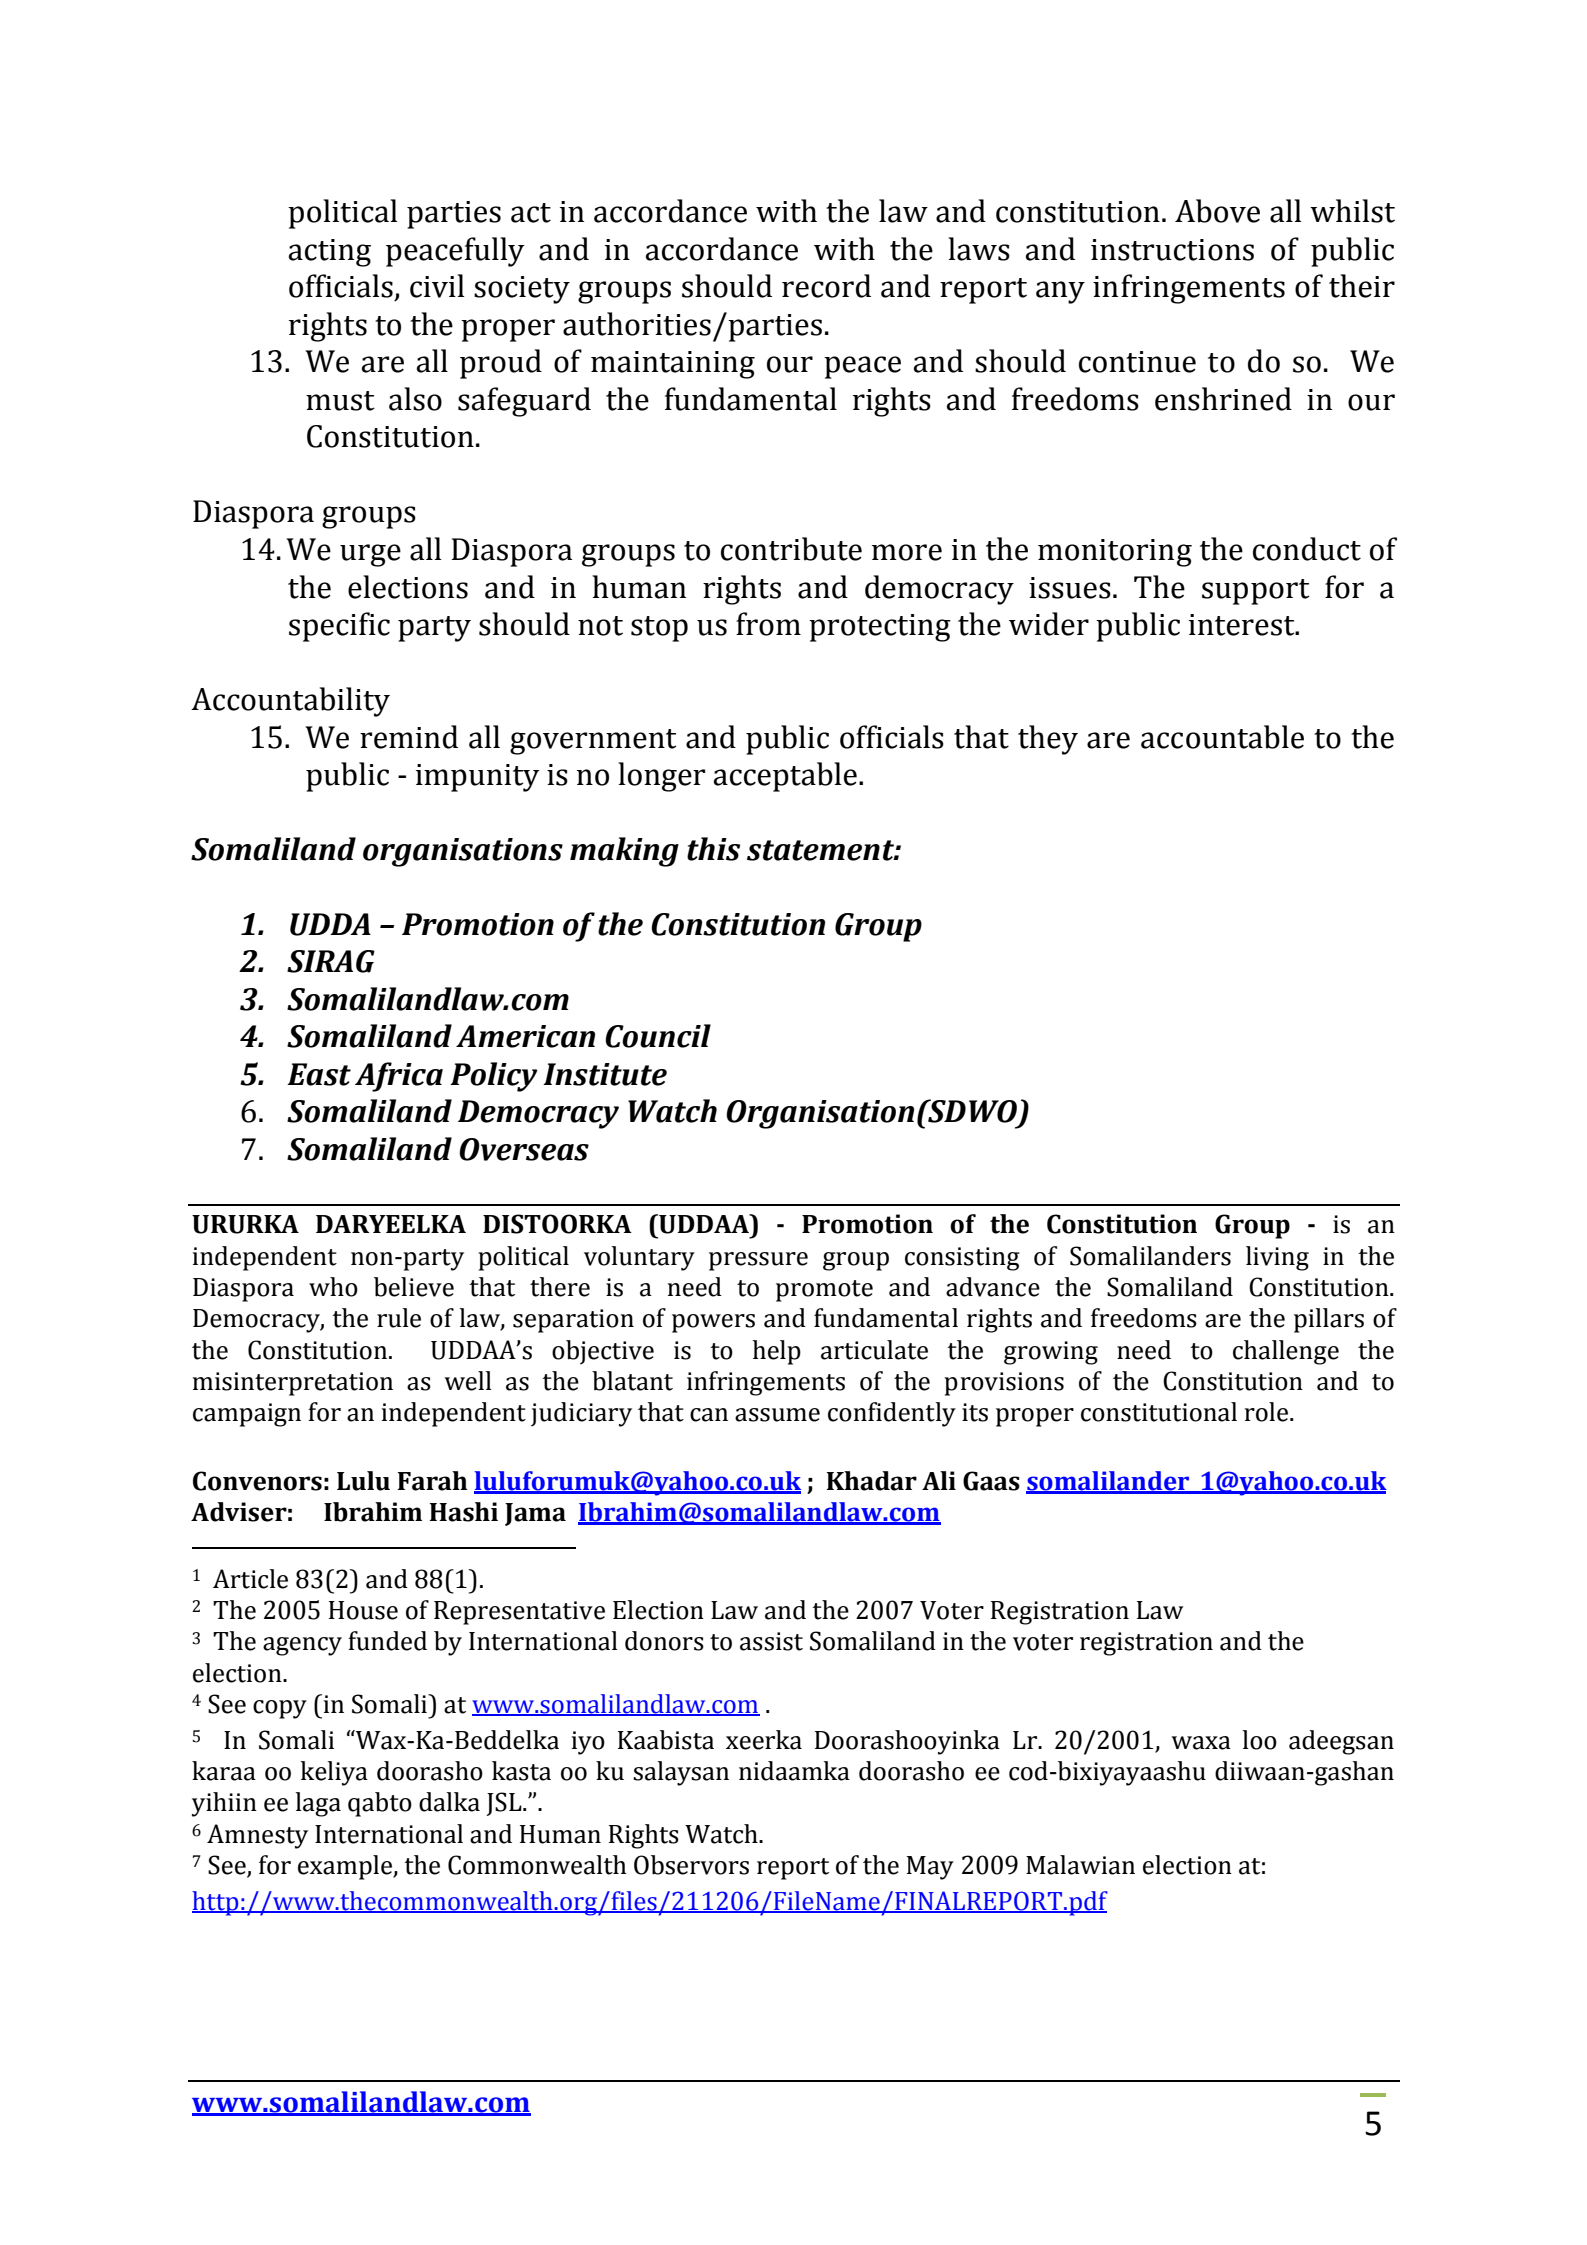  Describe the element at coordinates (1277, 1258) in the page. I see `living` at that location.
